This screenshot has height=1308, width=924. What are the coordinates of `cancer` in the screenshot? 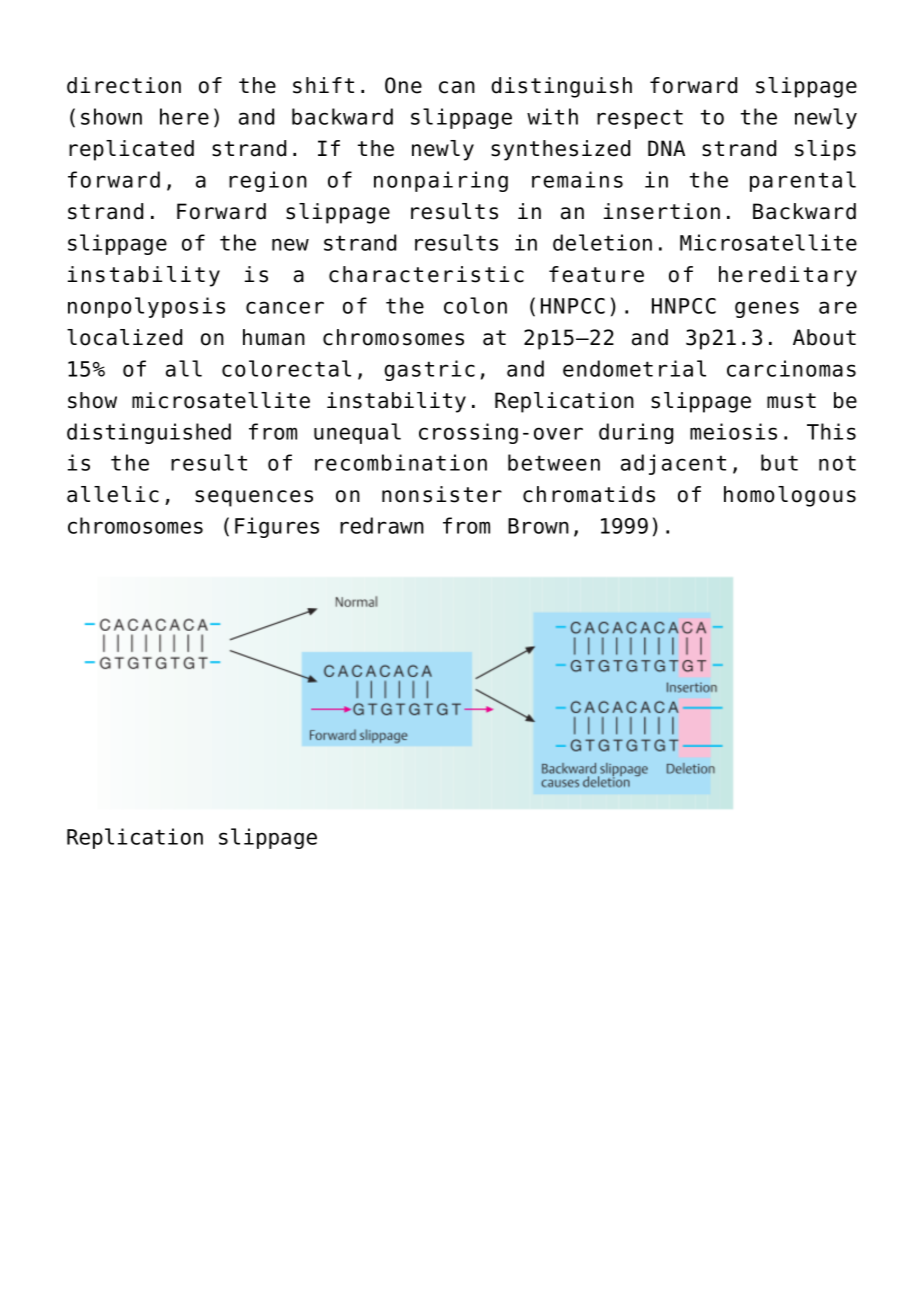 It's located at (285, 307).
